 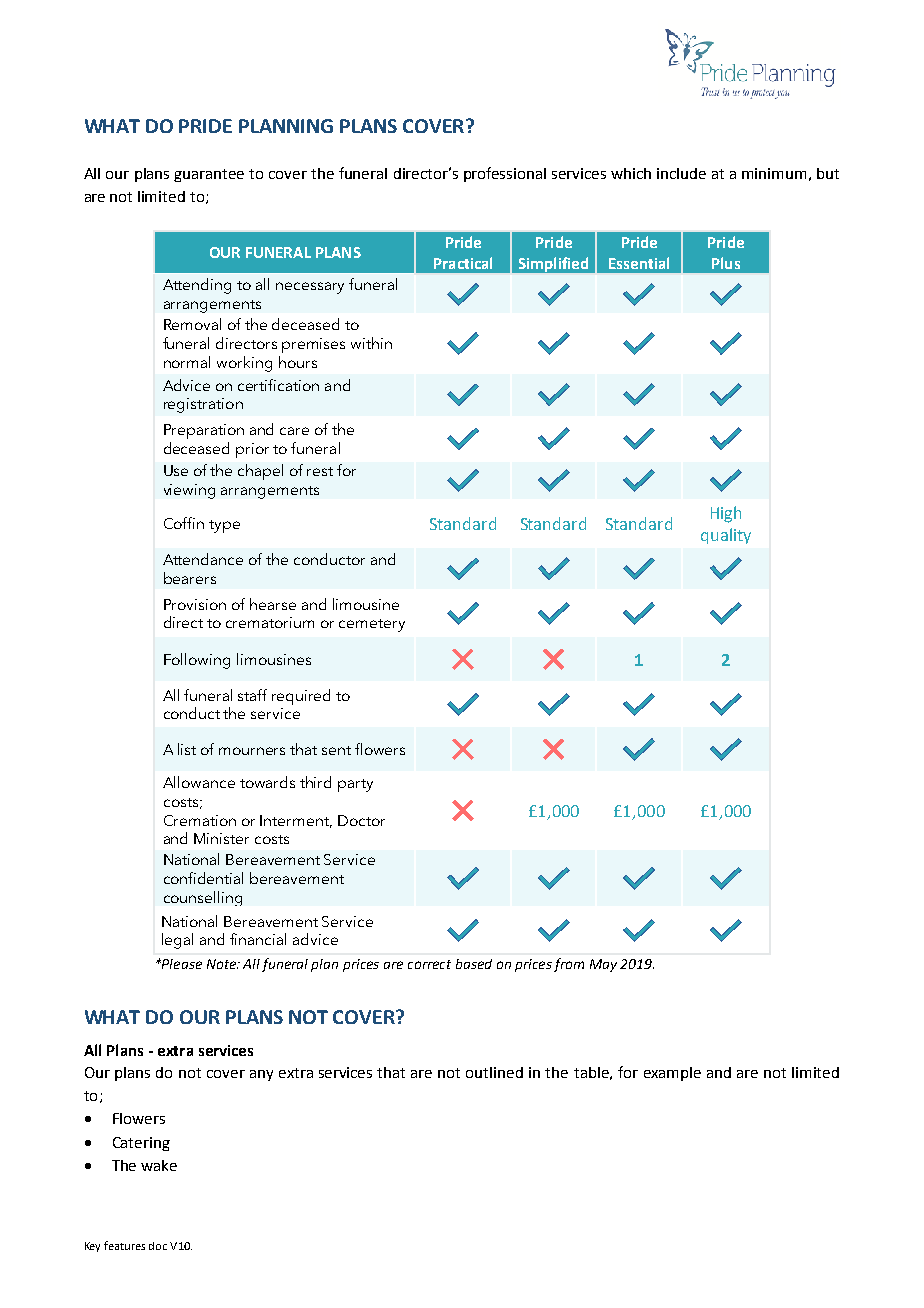 I want to click on confidential, so click(x=203, y=878).
